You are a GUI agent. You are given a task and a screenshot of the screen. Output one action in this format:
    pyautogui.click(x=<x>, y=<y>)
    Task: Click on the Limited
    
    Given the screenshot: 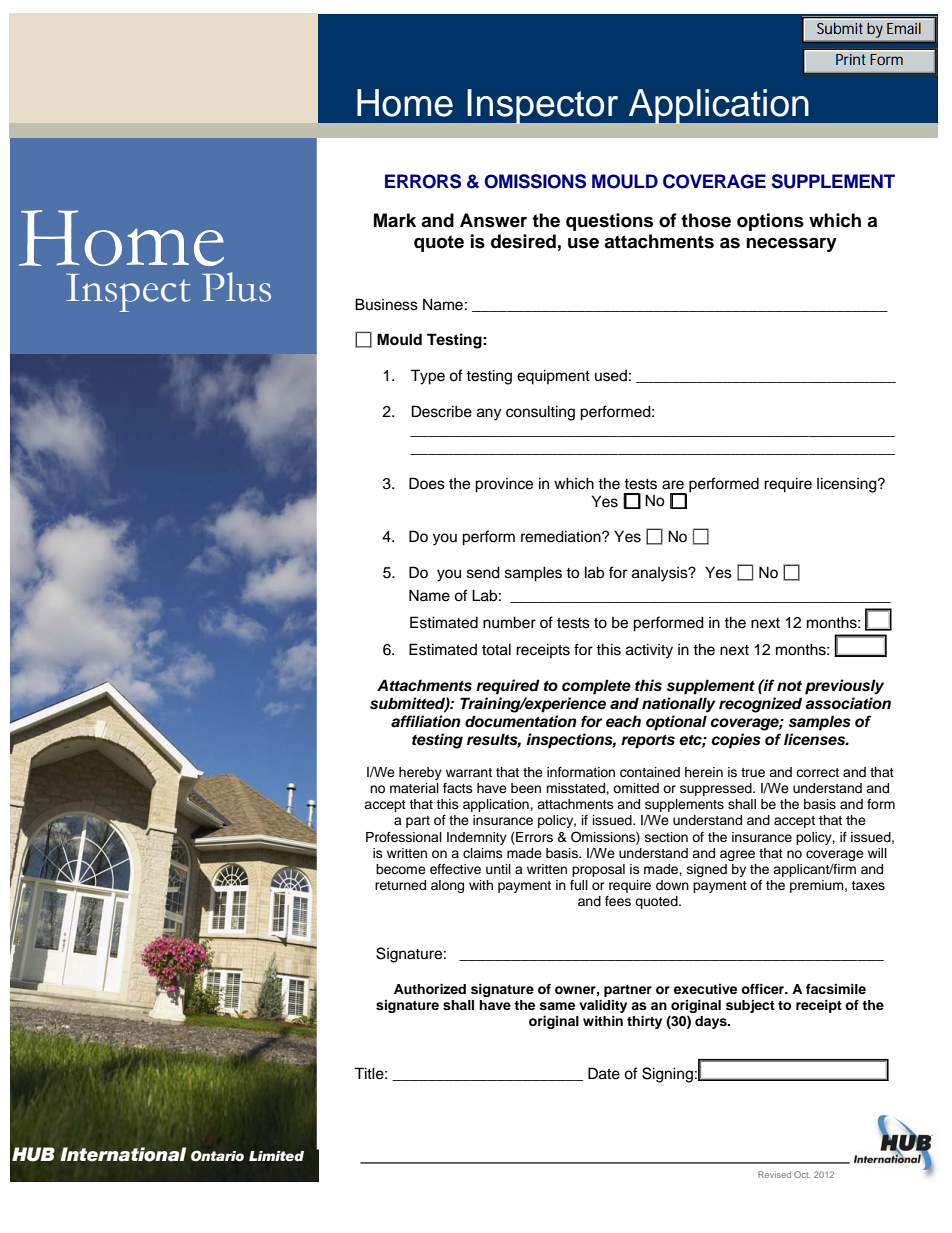 What is the action you would take?
    pyautogui.click(x=276, y=1156)
